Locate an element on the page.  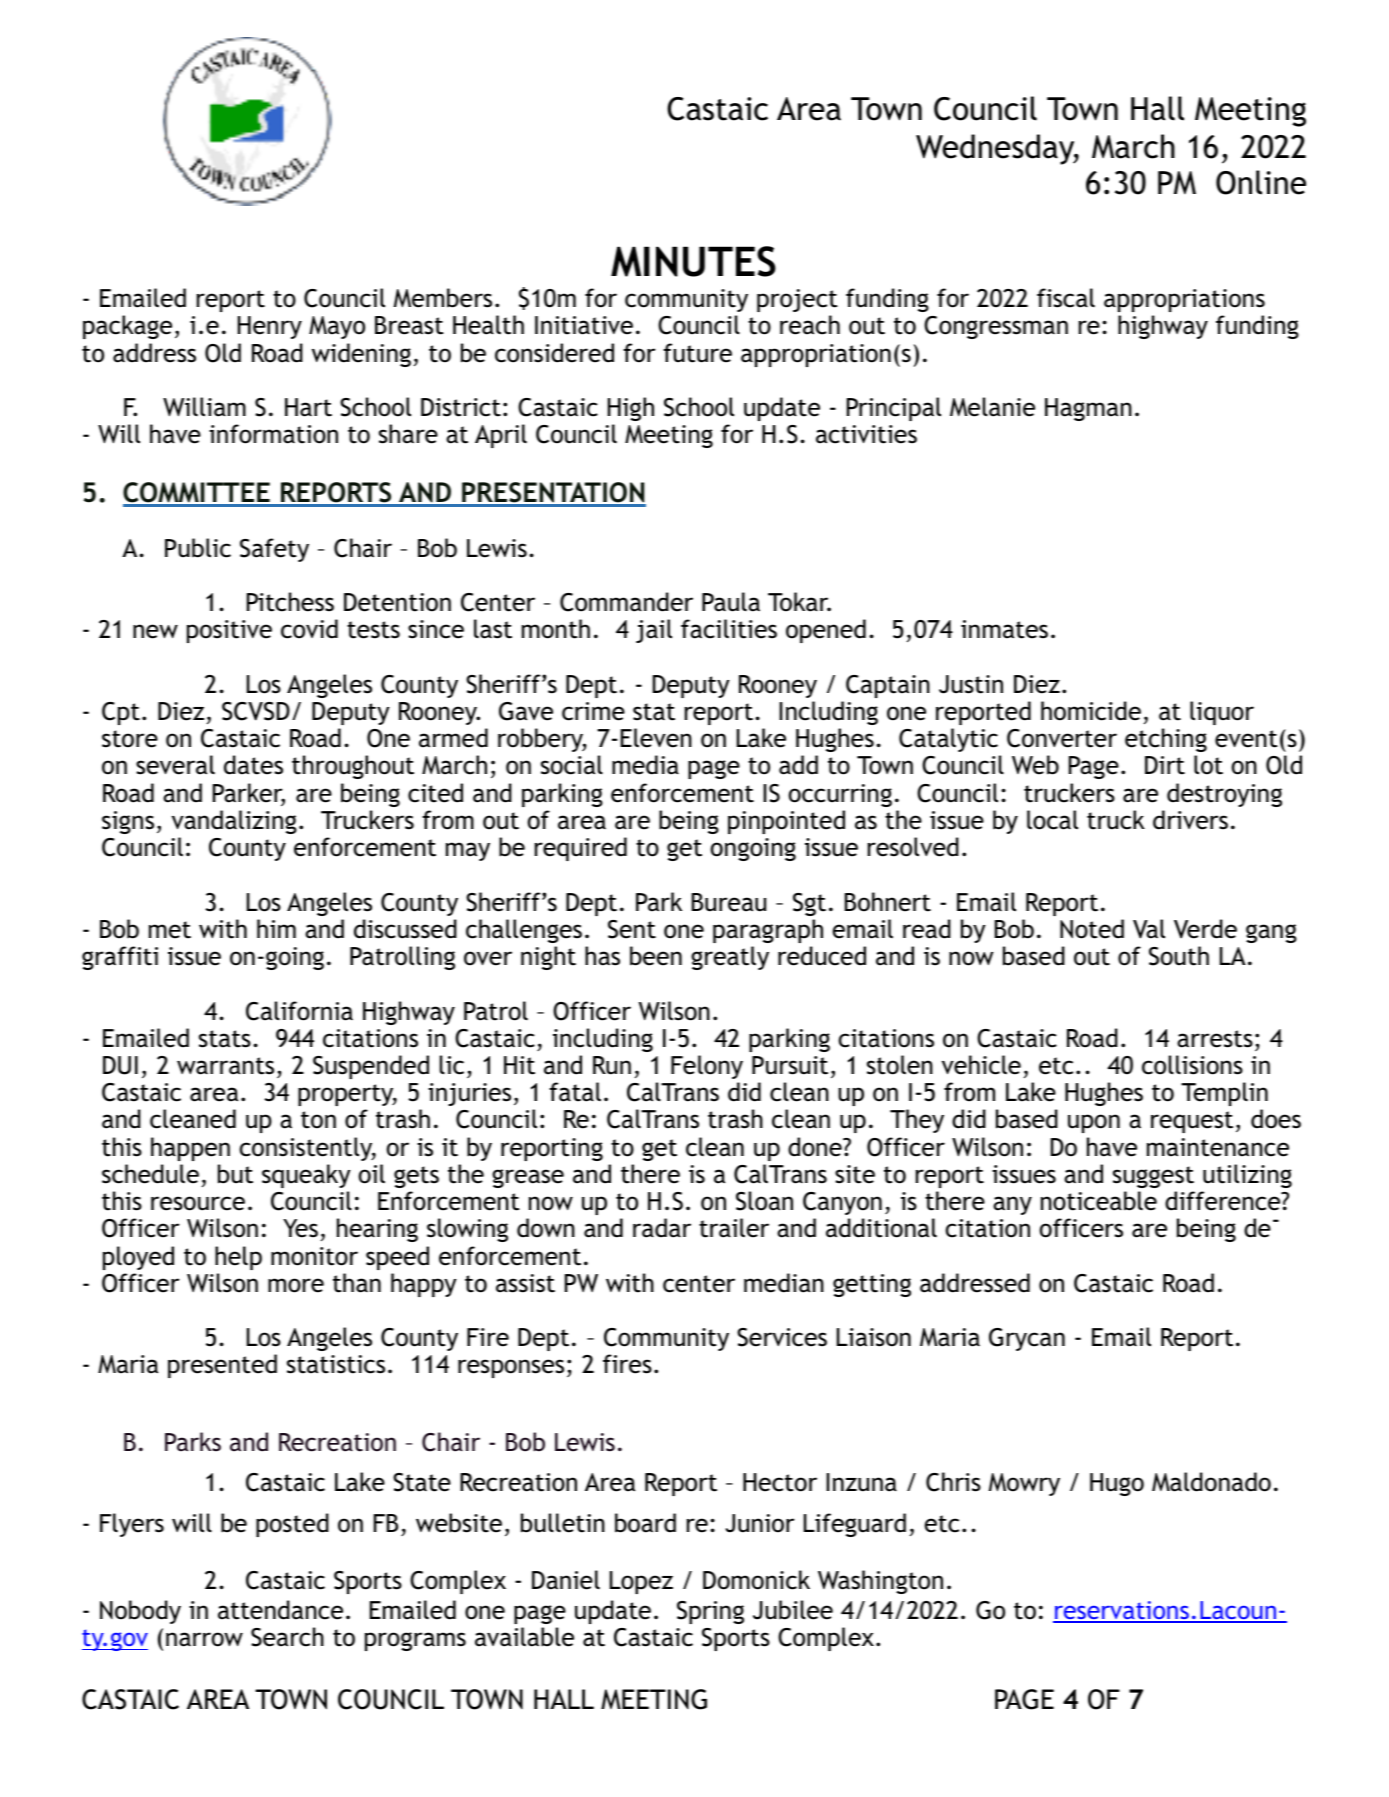
Paula is located at coordinates (731, 602).
